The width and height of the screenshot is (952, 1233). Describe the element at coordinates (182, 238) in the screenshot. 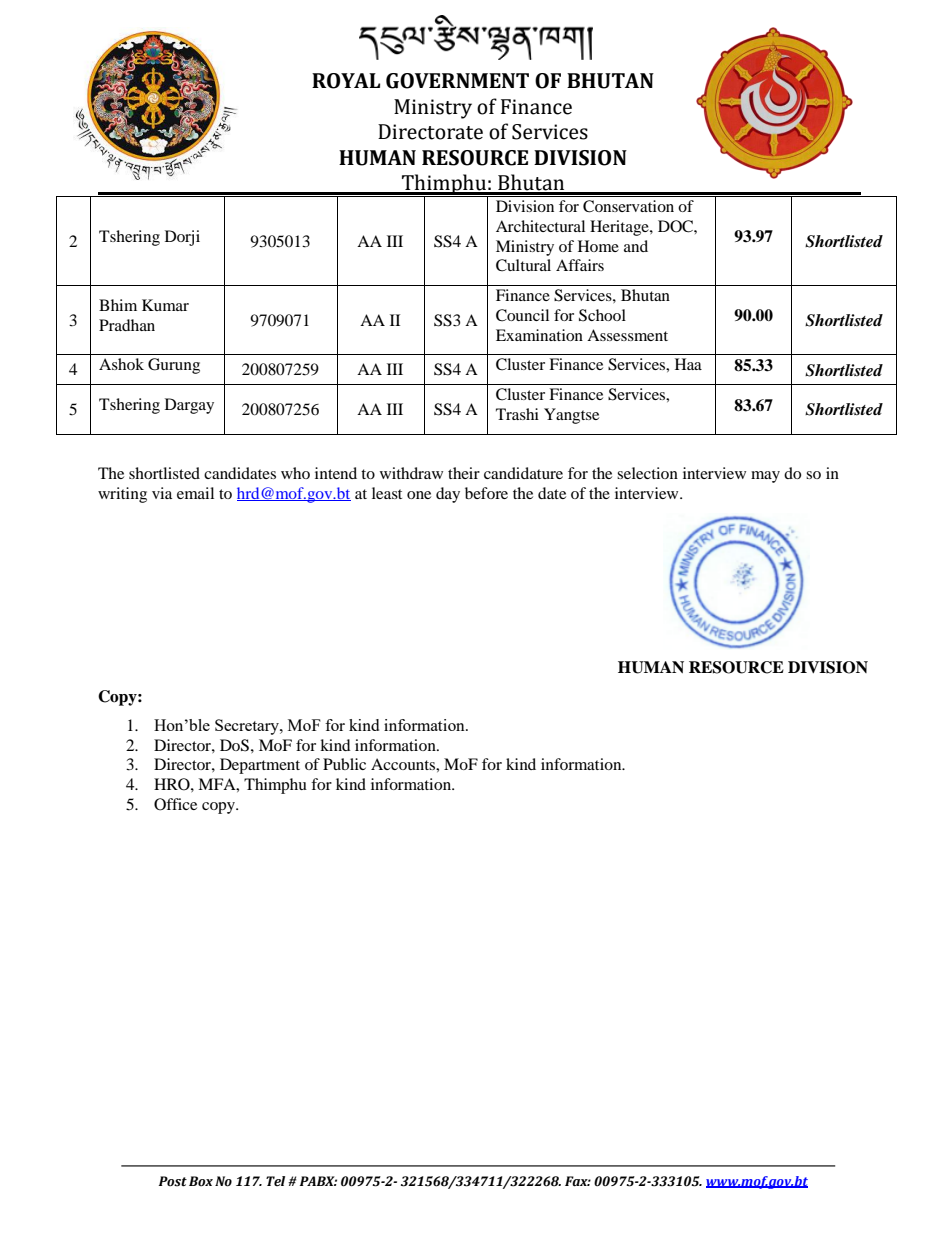

I see `Dorji` at that location.
